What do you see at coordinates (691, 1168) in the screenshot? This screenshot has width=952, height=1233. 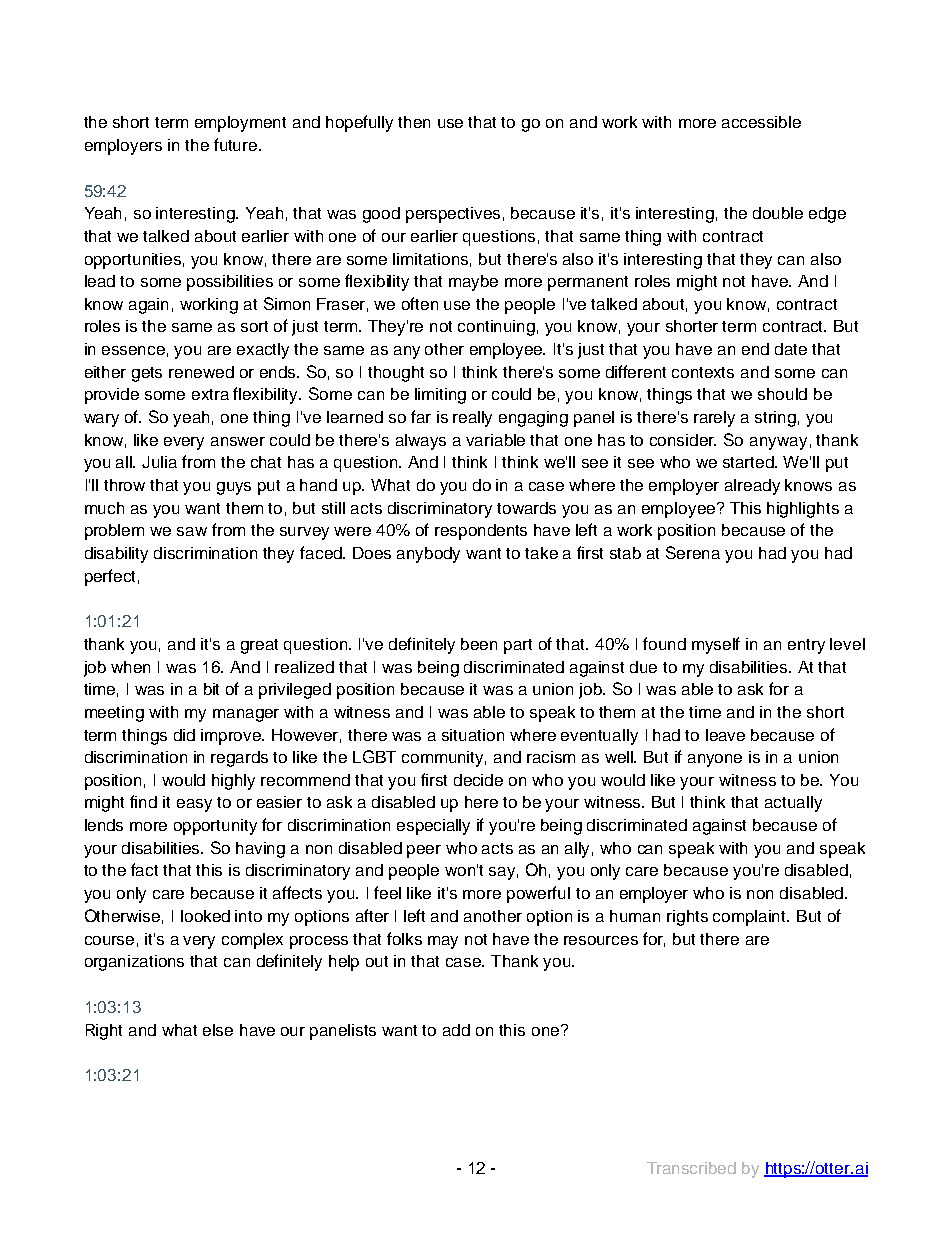 I see `Transcribed` at bounding box center [691, 1168].
